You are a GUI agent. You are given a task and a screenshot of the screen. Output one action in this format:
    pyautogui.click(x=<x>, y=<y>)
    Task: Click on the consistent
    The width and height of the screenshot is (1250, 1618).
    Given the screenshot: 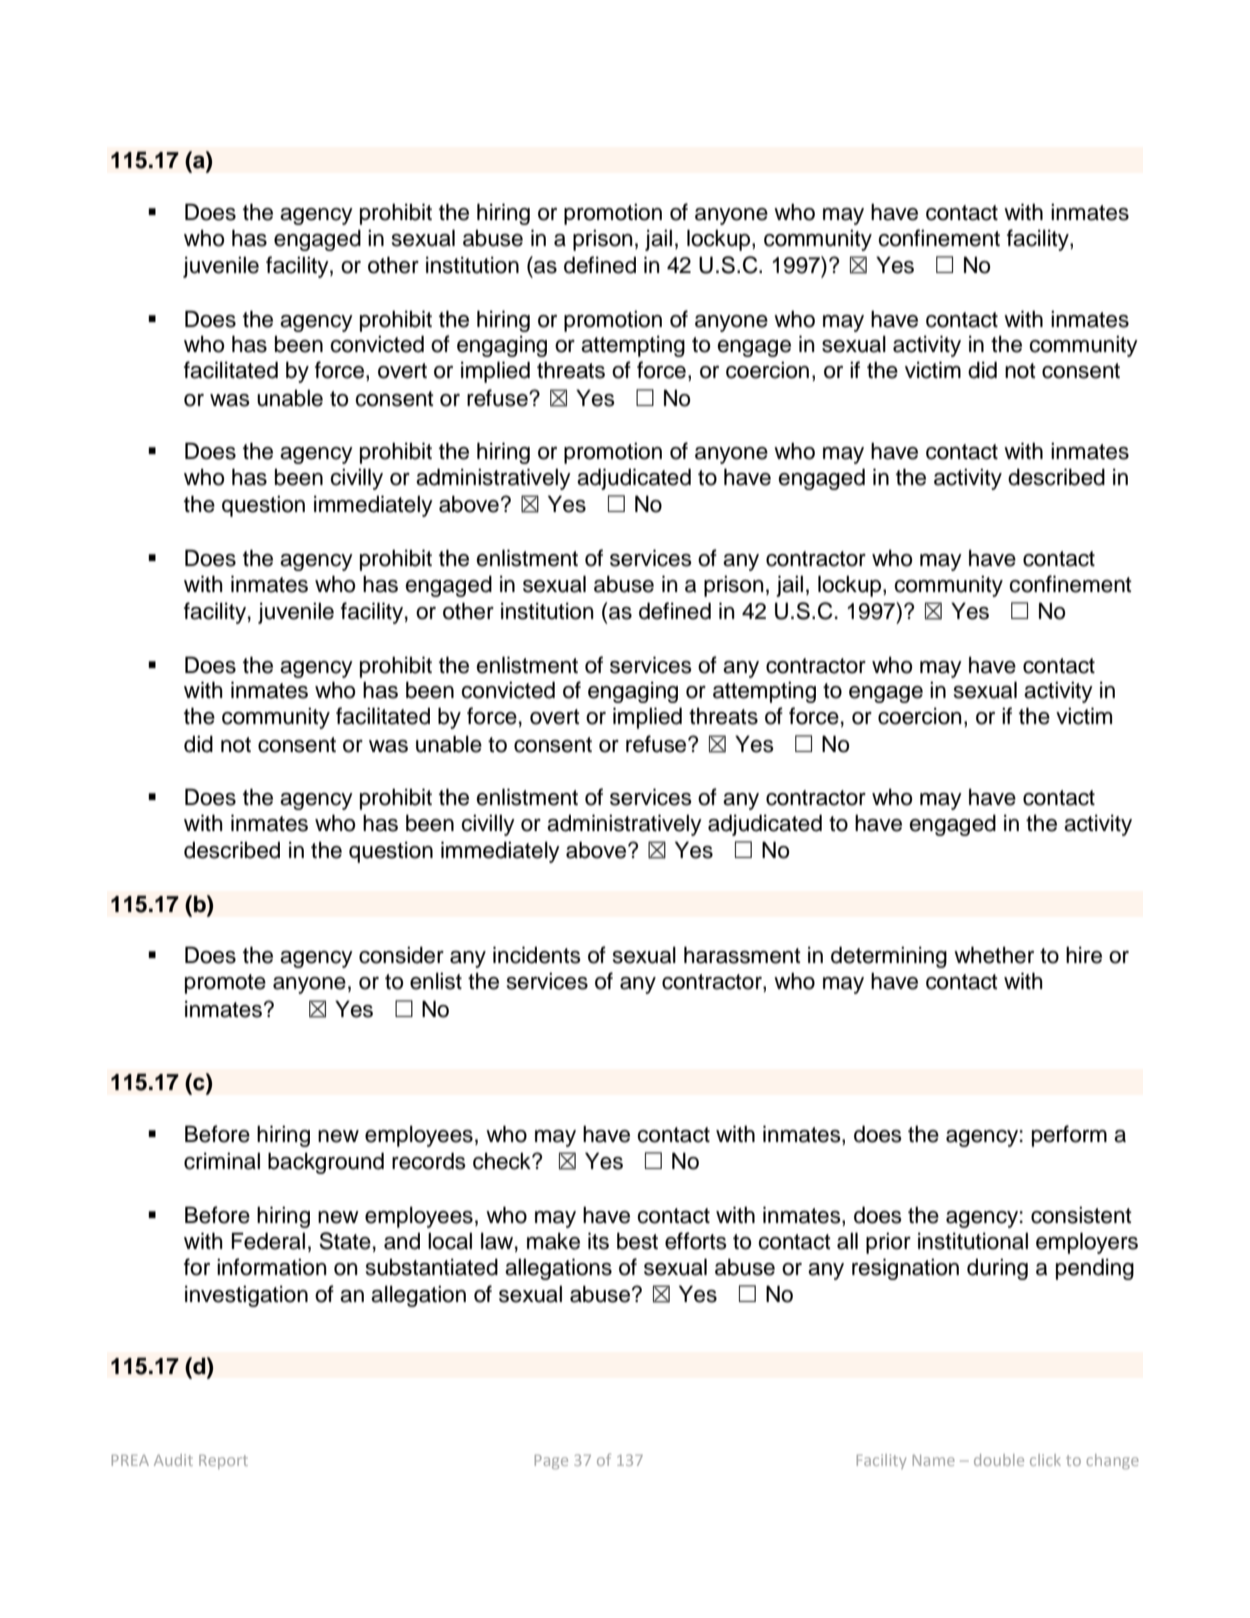 What is the action you would take?
    pyautogui.click(x=1081, y=1215)
